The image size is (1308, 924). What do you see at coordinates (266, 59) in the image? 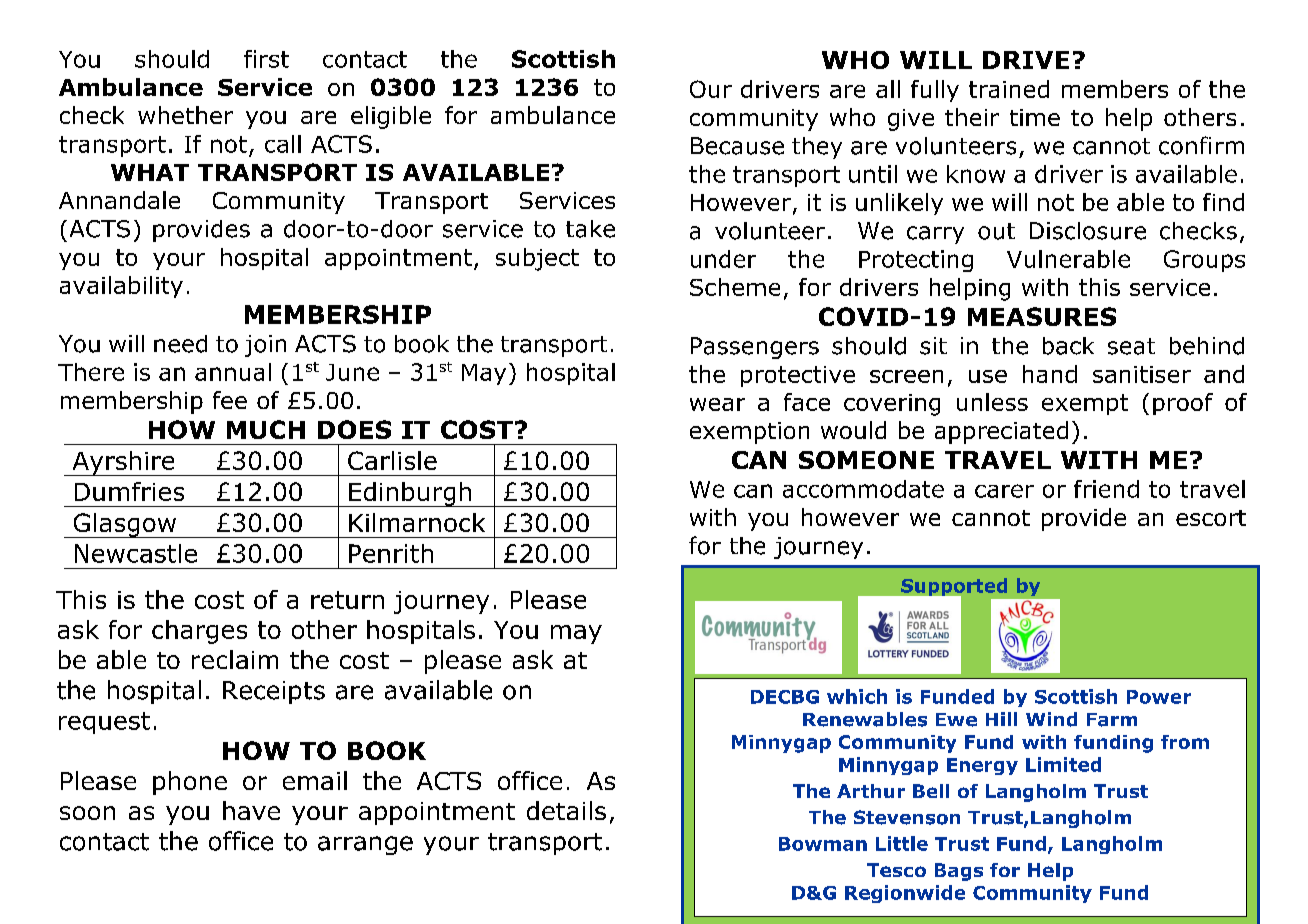
I see `first` at bounding box center [266, 59].
